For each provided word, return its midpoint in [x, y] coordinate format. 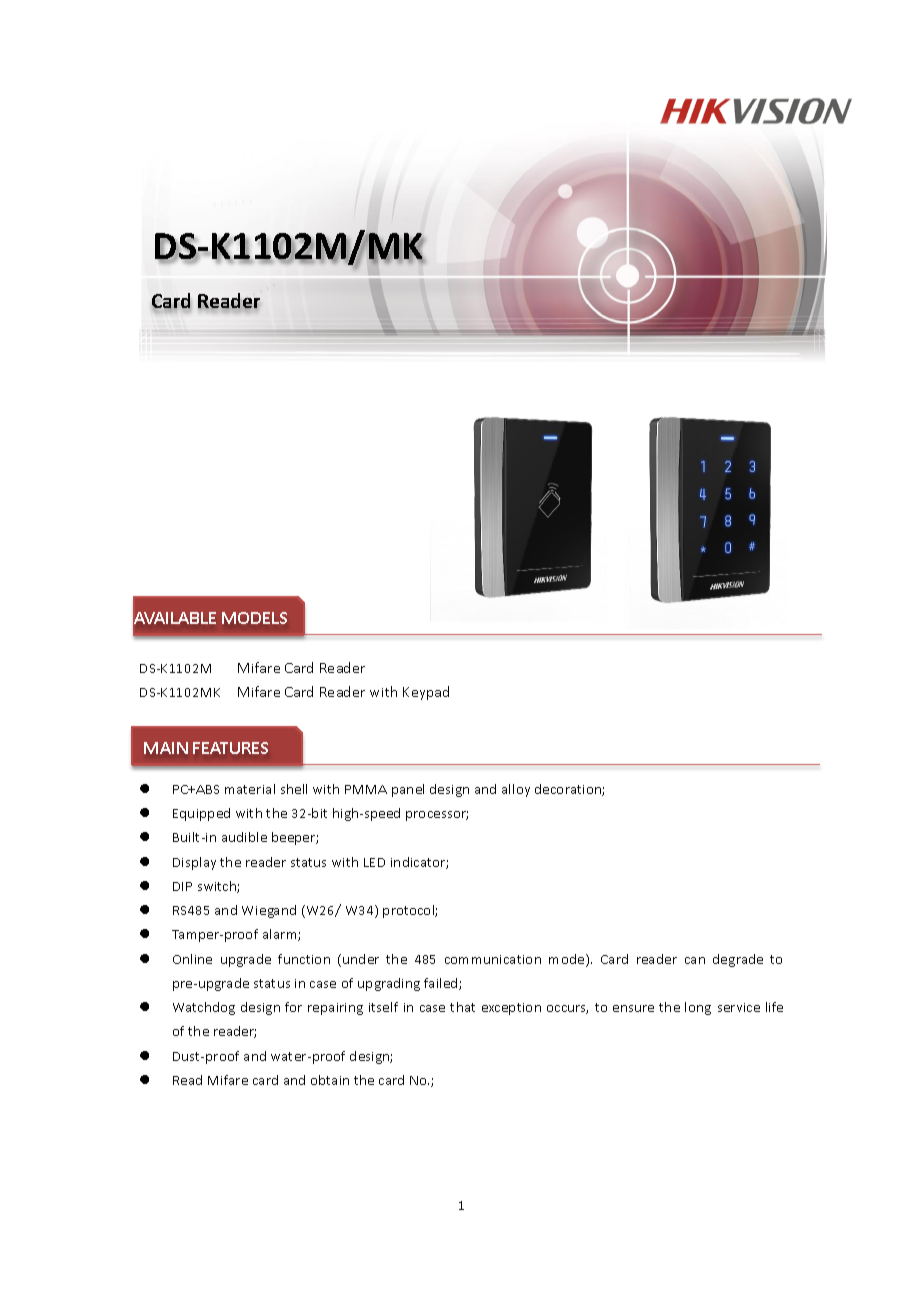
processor [437, 816]
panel [408, 790]
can [695, 960]
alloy [516, 790]
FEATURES [230, 748]
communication [493, 959]
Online [192, 959]
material [250, 789]
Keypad [426, 693]
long [698, 1008]
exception [511, 1009]
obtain [330, 1080]
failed [442, 984]
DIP [182, 886]
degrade [738, 960]
